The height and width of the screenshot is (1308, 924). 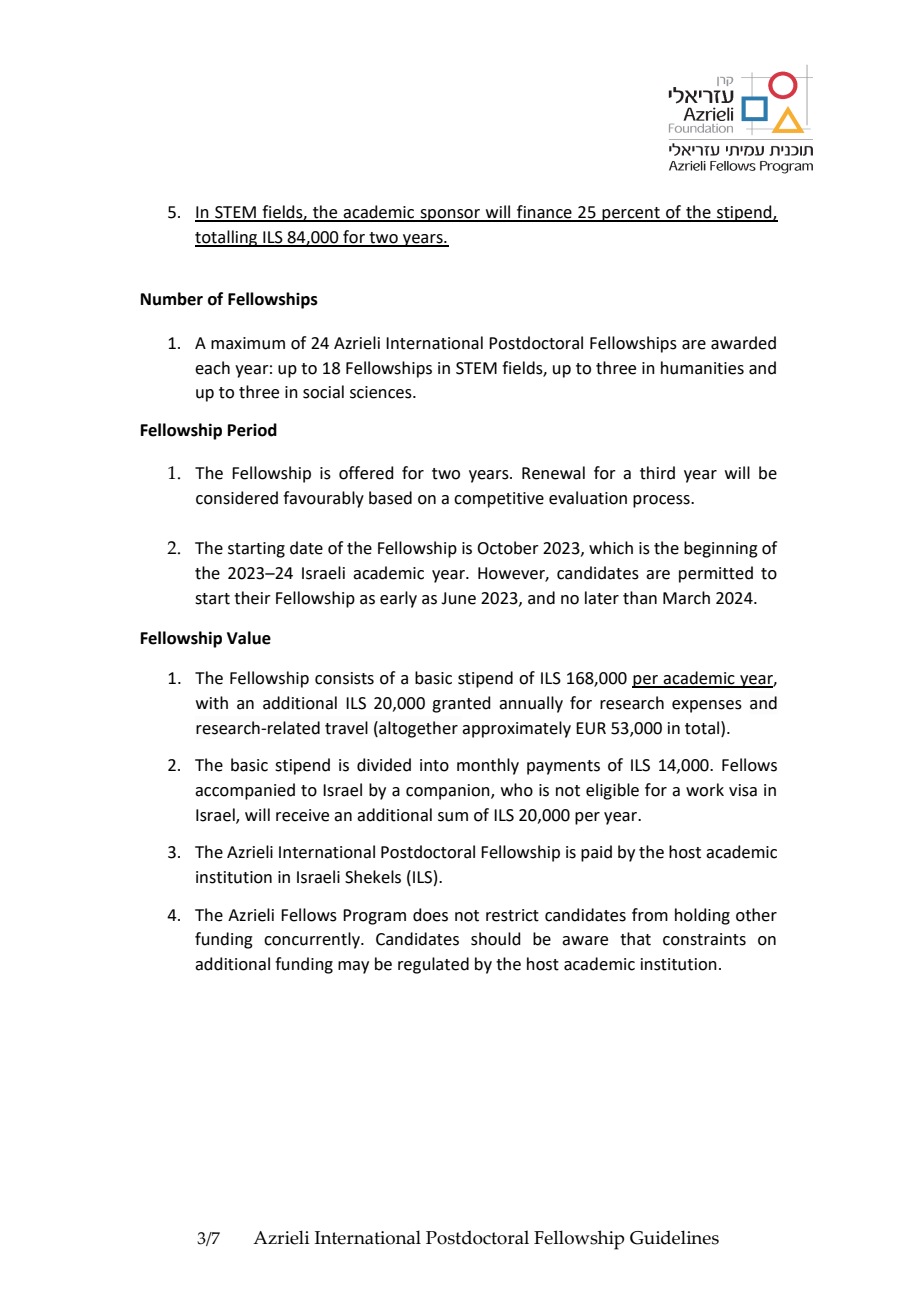 What do you see at coordinates (458, 598) in the screenshot?
I see `June` at bounding box center [458, 598].
